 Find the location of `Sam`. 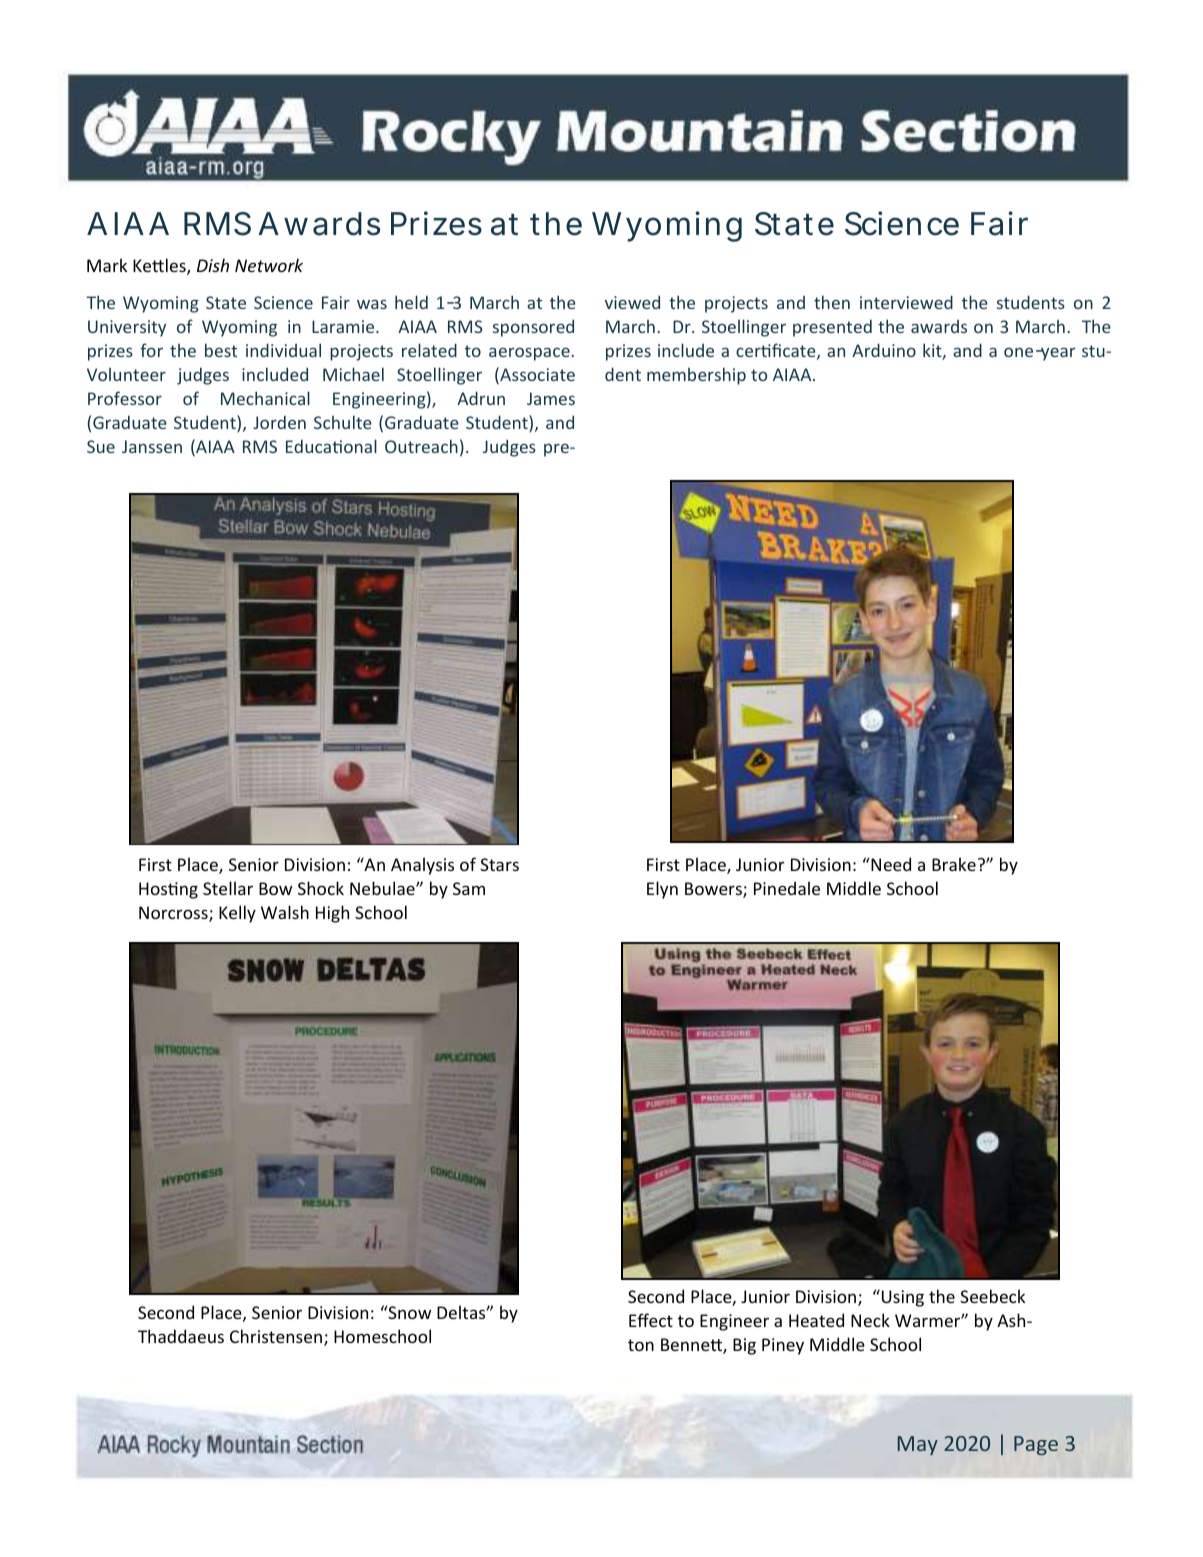

Sam is located at coordinates (469, 888).
